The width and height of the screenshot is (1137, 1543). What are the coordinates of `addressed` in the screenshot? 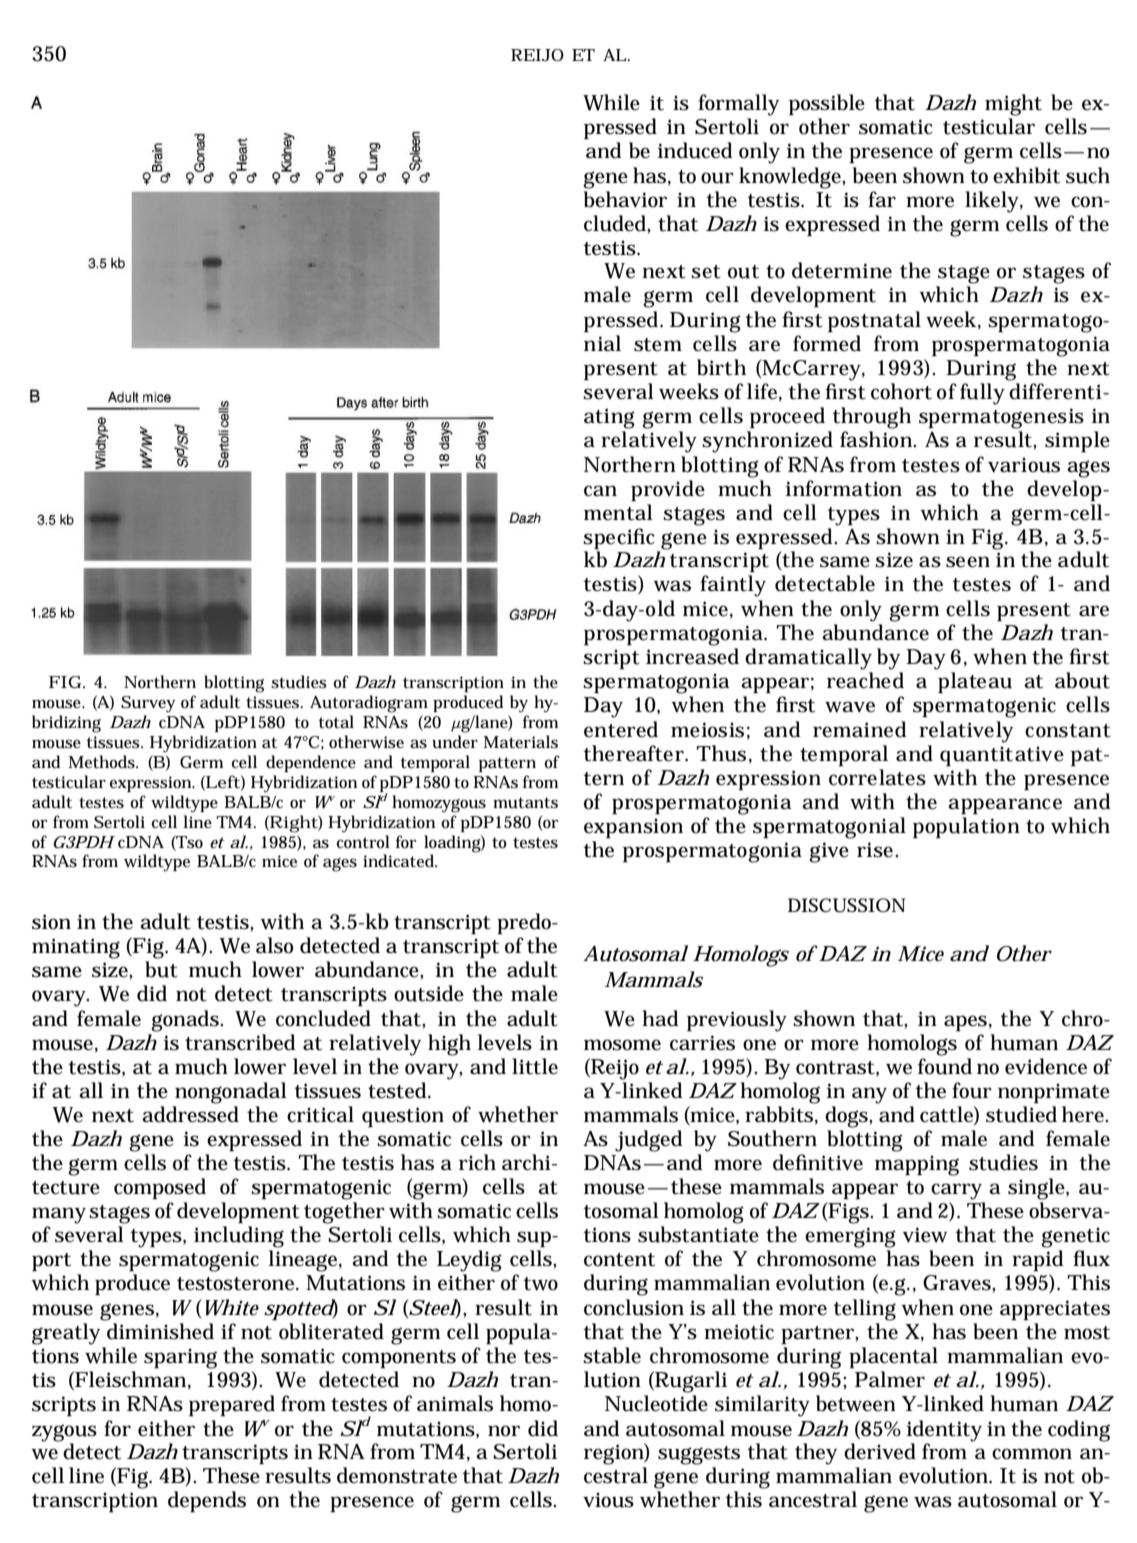 It's located at (190, 1114).
